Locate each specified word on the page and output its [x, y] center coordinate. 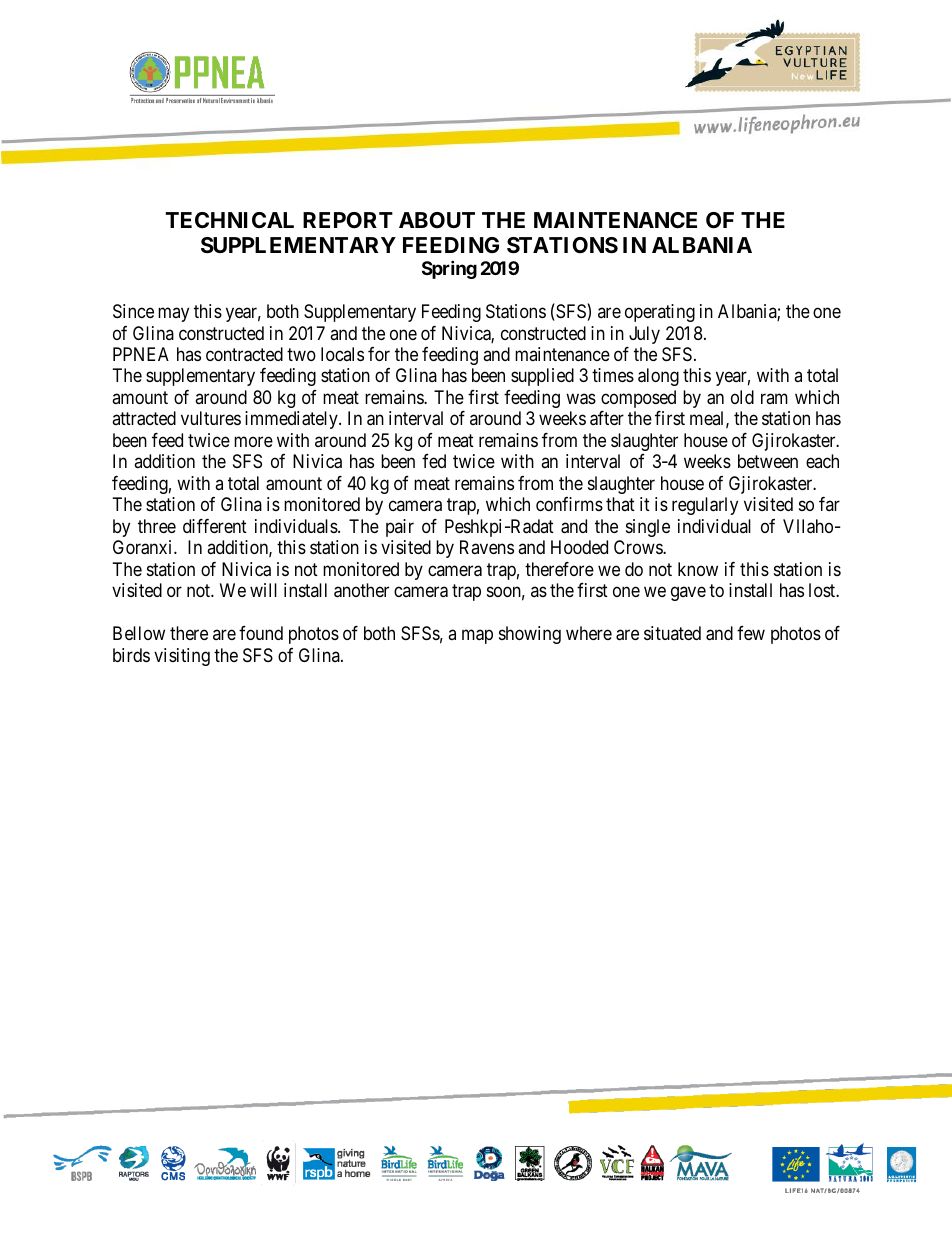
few [751, 633]
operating [660, 313]
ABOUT [437, 220]
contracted [244, 354]
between [768, 461]
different [215, 526]
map [477, 637]
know [698, 569]
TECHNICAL [230, 220]
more [253, 441]
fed [434, 461]
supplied [542, 377]
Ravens [487, 547]
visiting [182, 657]
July [644, 335]
